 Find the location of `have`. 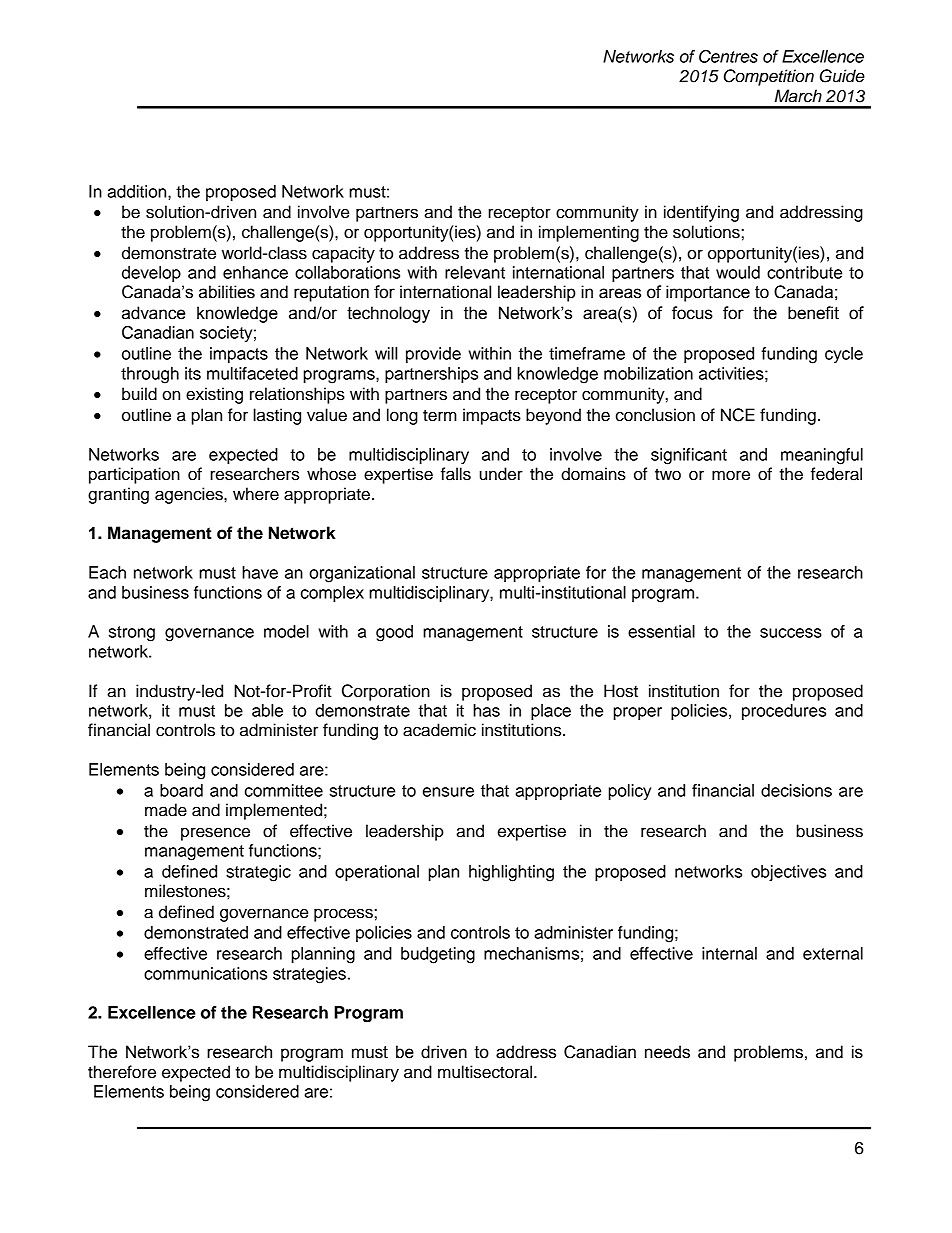

have is located at coordinates (260, 572).
